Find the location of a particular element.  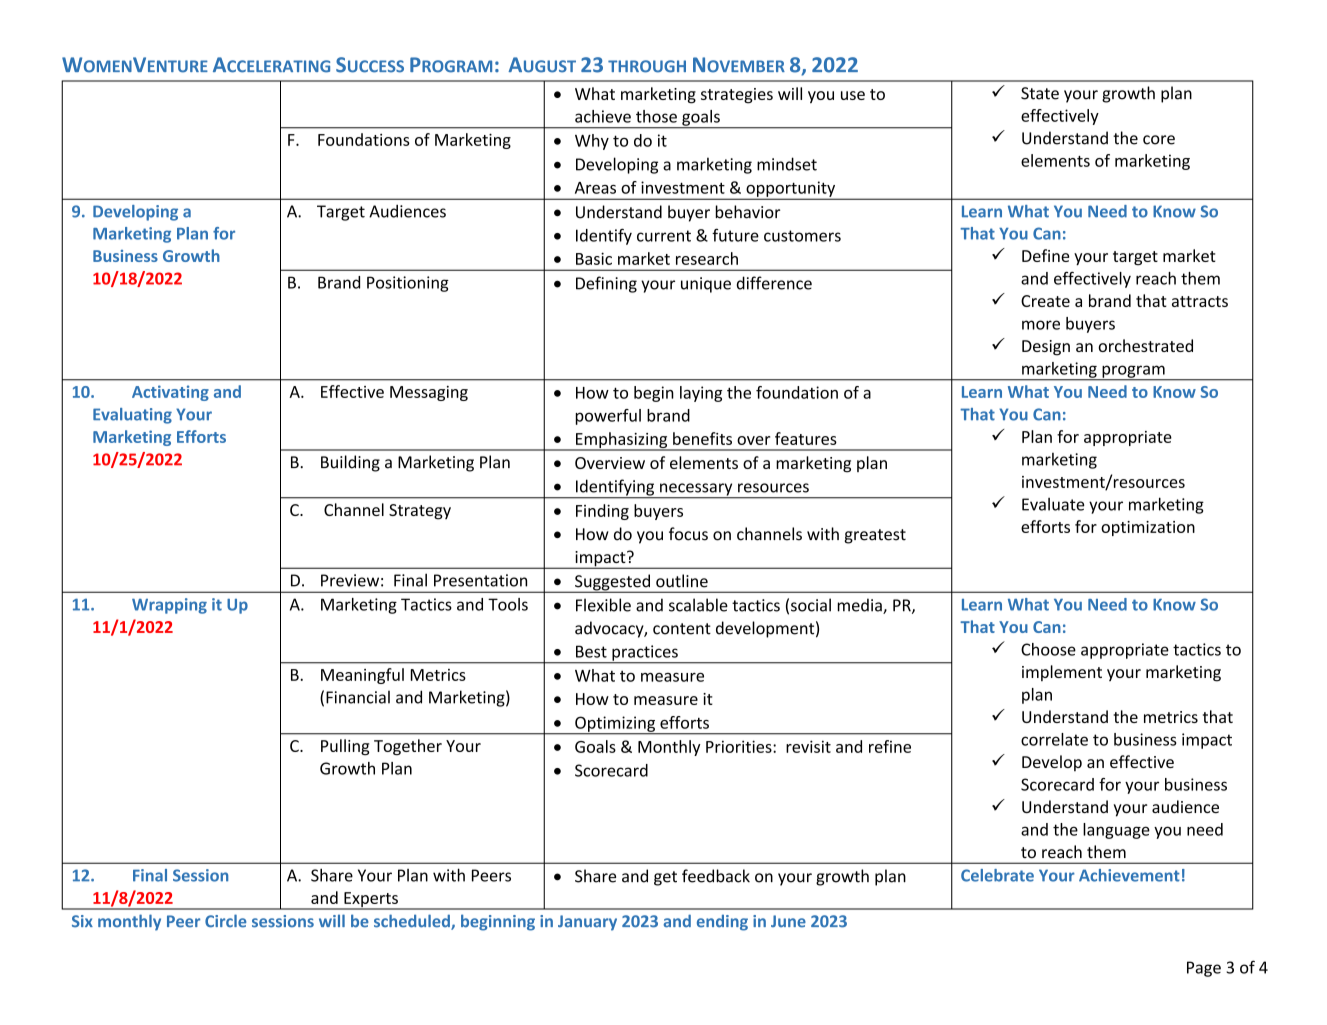

those is located at coordinates (656, 116).
